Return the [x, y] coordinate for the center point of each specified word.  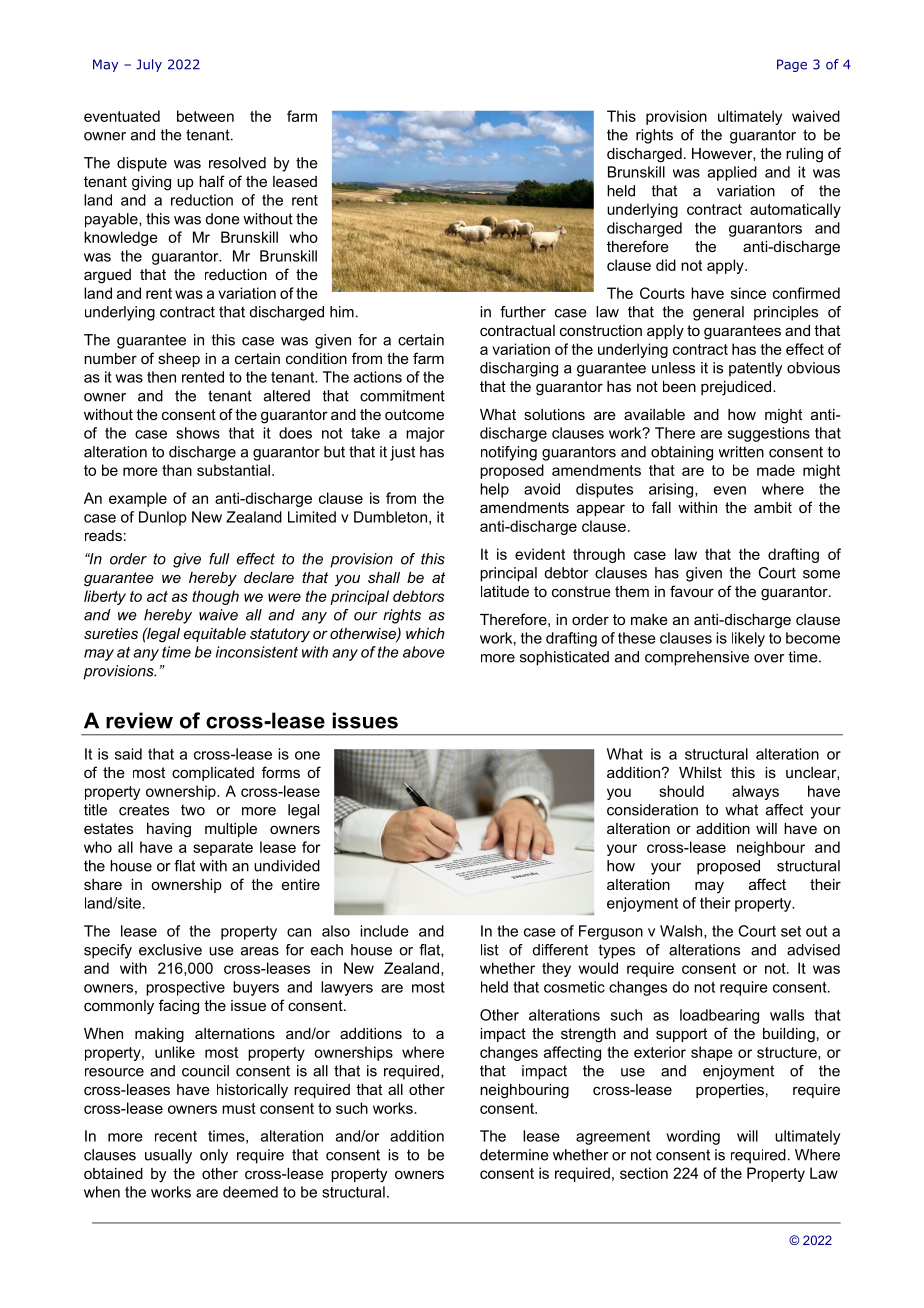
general [718, 313]
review [139, 720]
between [205, 116]
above [424, 652]
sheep [179, 360]
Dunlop [163, 518]
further [523, 312]
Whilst [700, 772]
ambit [773, 507]
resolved [237, 163]
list [490, 950]
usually [168, 1156]
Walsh [682, 932]
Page [792, 65]
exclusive [170, 950]
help [494, 490]
